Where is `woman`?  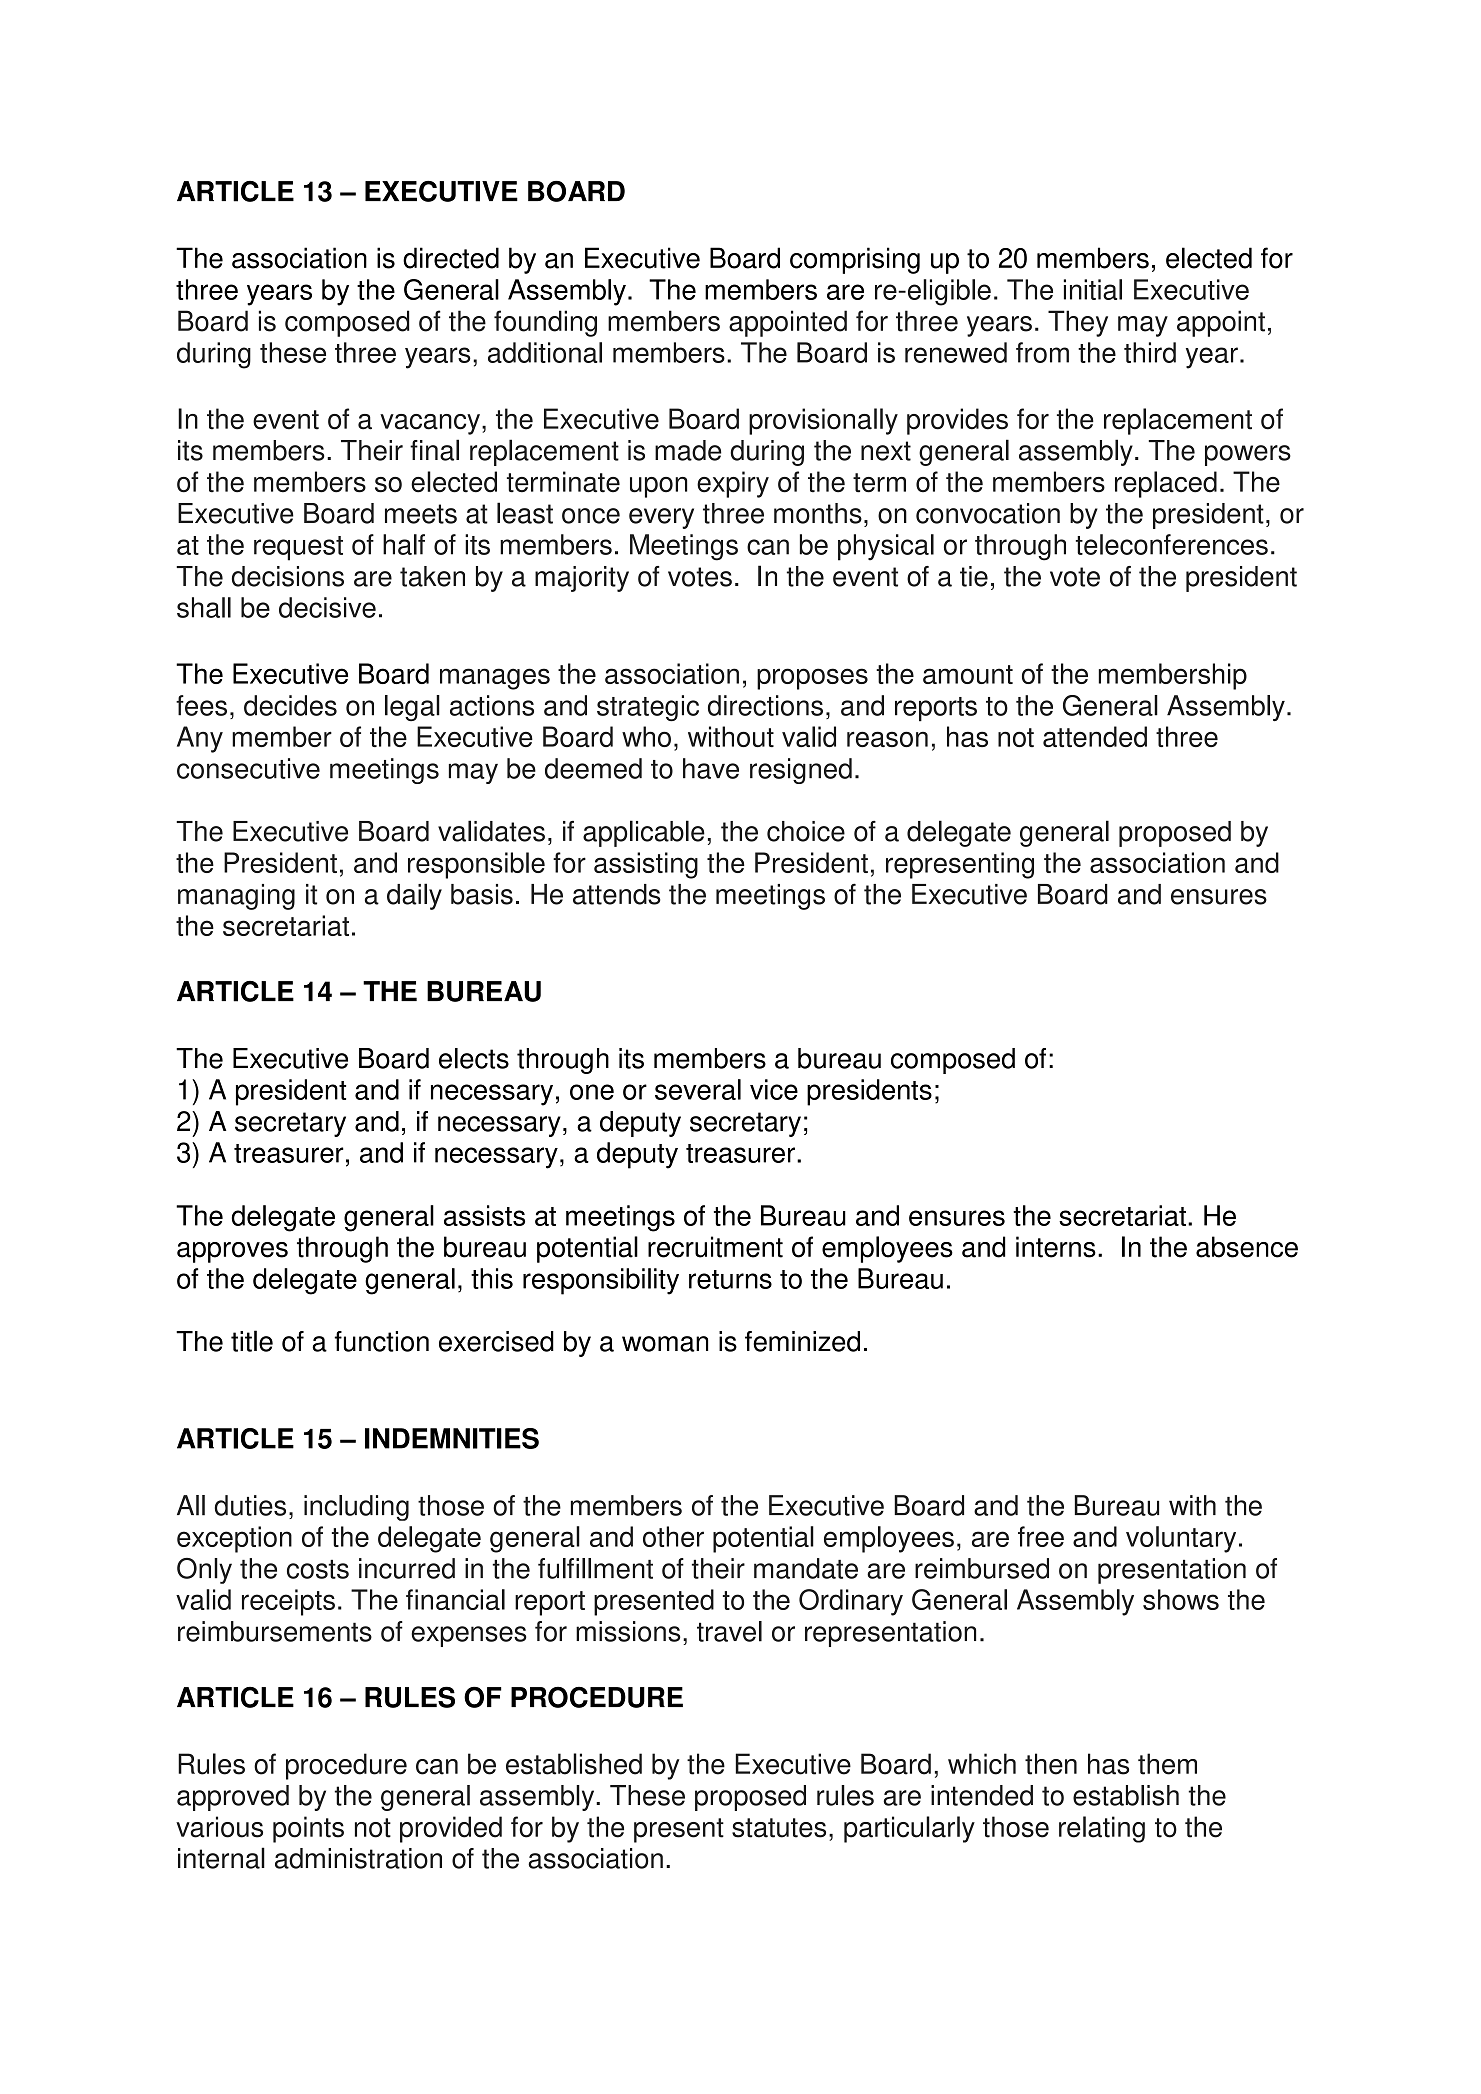
woman is located at coordinates (665, 1344).
